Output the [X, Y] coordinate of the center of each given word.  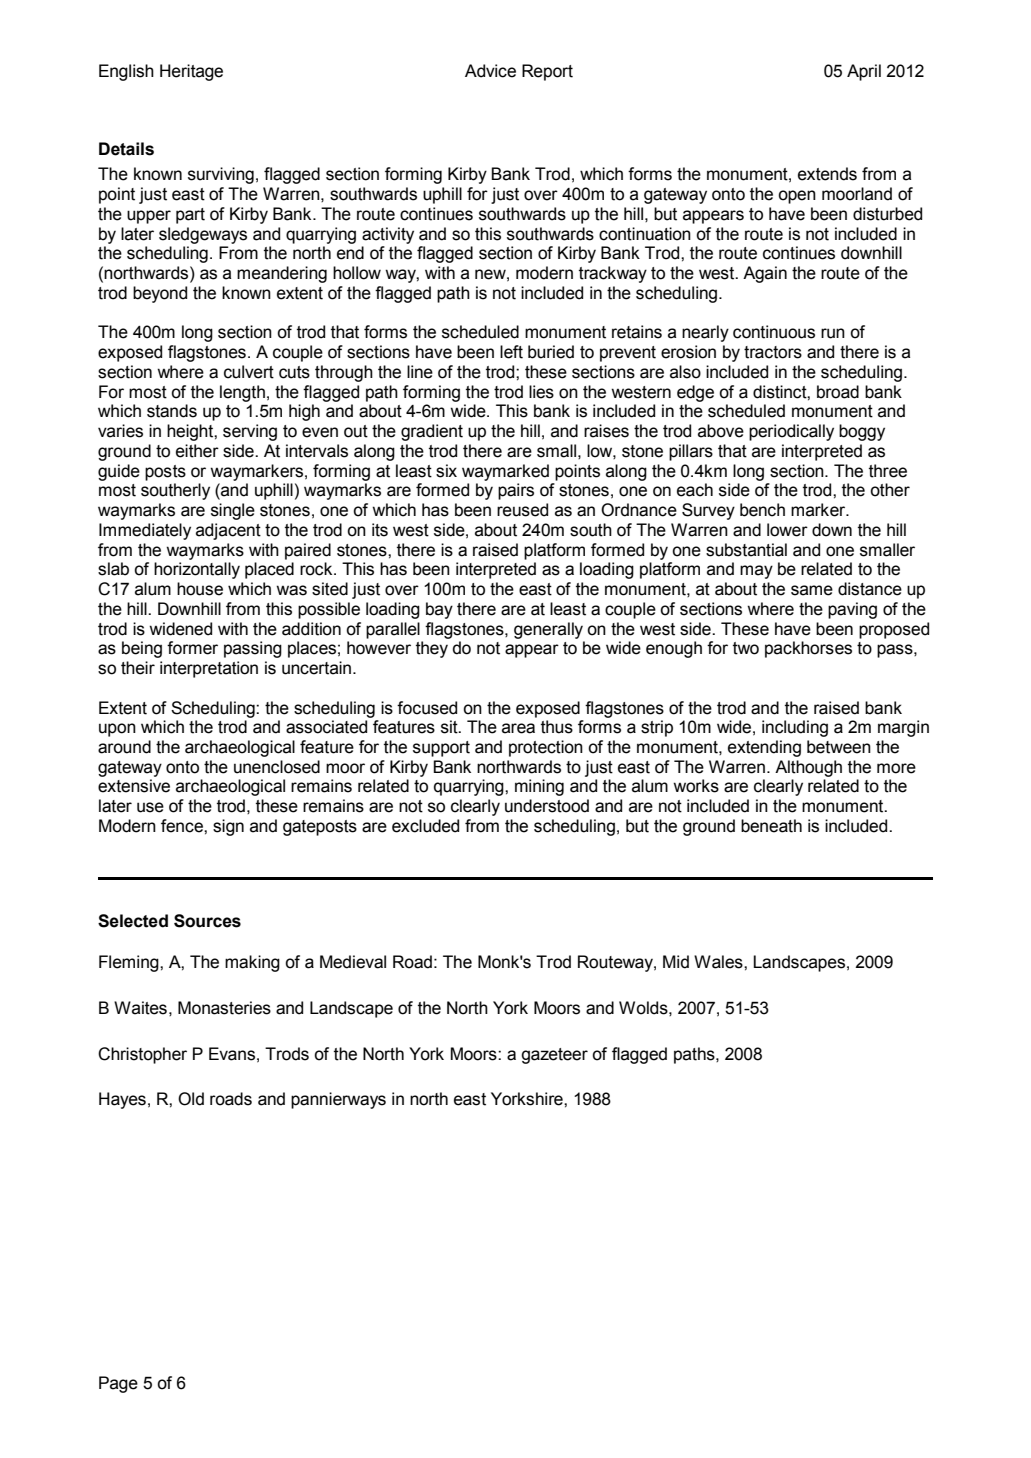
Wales [719, 962]
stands [172, 411]
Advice [490, 71]
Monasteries [224, 1008]
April [864, 72]
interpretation [209, 669]
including [795, 728]
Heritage [191, 72]
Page [118, 1384]
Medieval [353, 962]
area [518, 728]
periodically [791, 432]
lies [541, 392]
